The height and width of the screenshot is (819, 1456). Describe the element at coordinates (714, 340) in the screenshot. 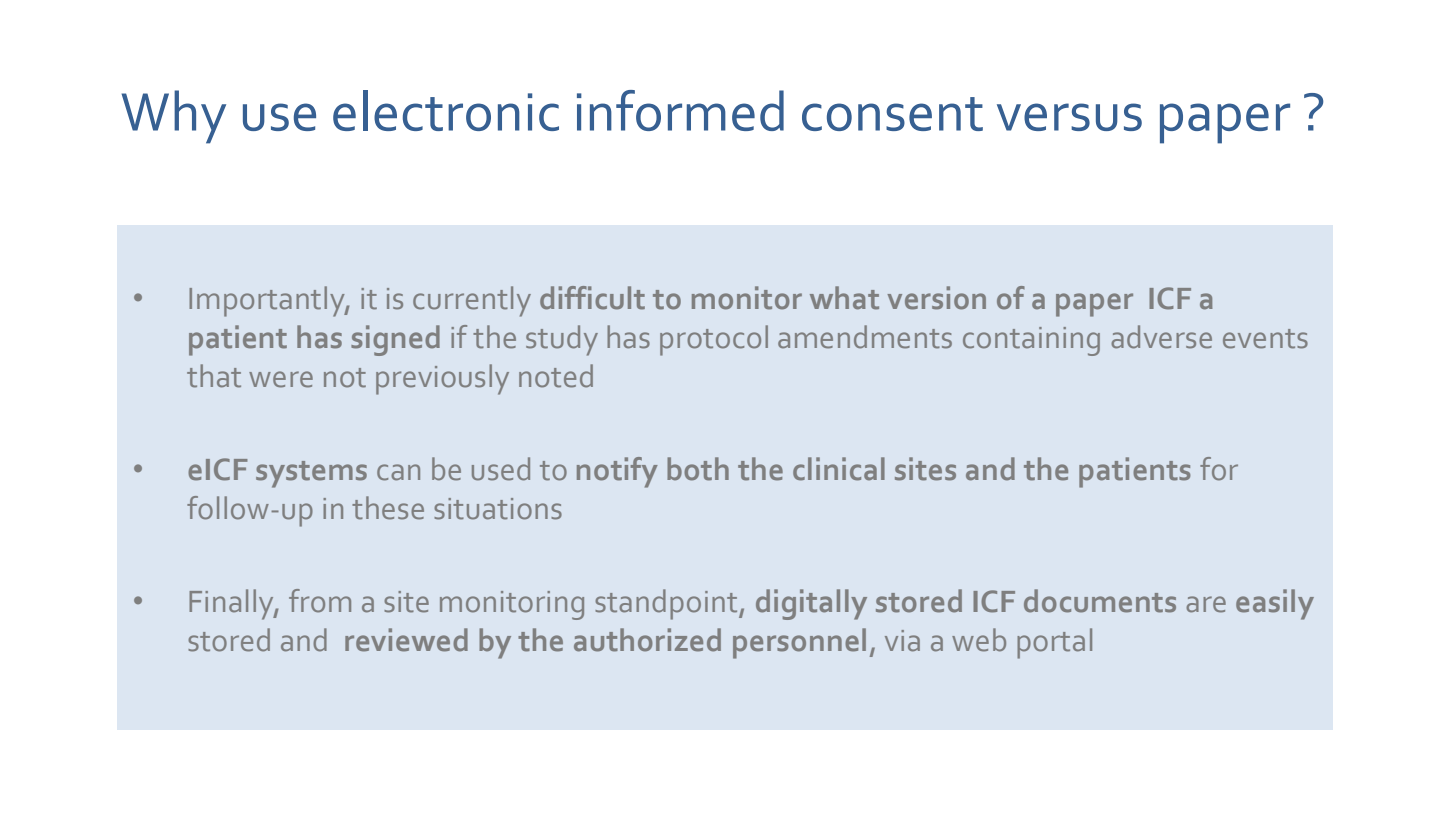

I see `protocol` at that location.
